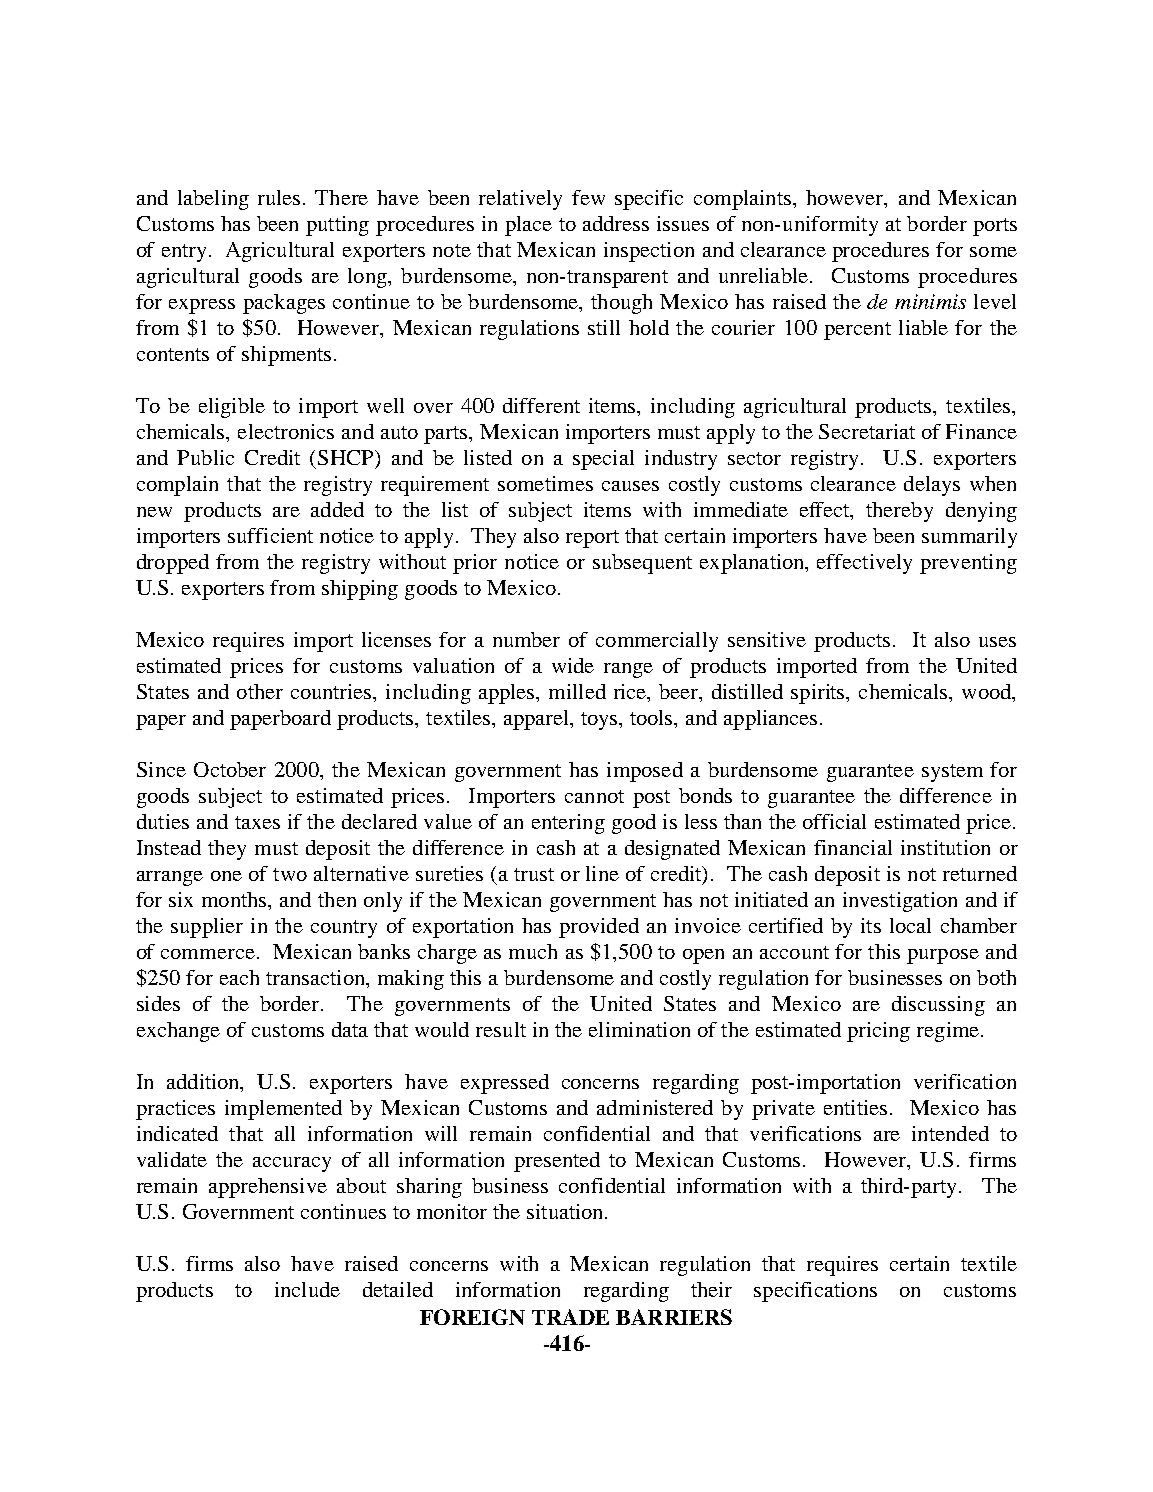 This image has width=1153, height=1492. I want to click on system, so click(952, 773).
